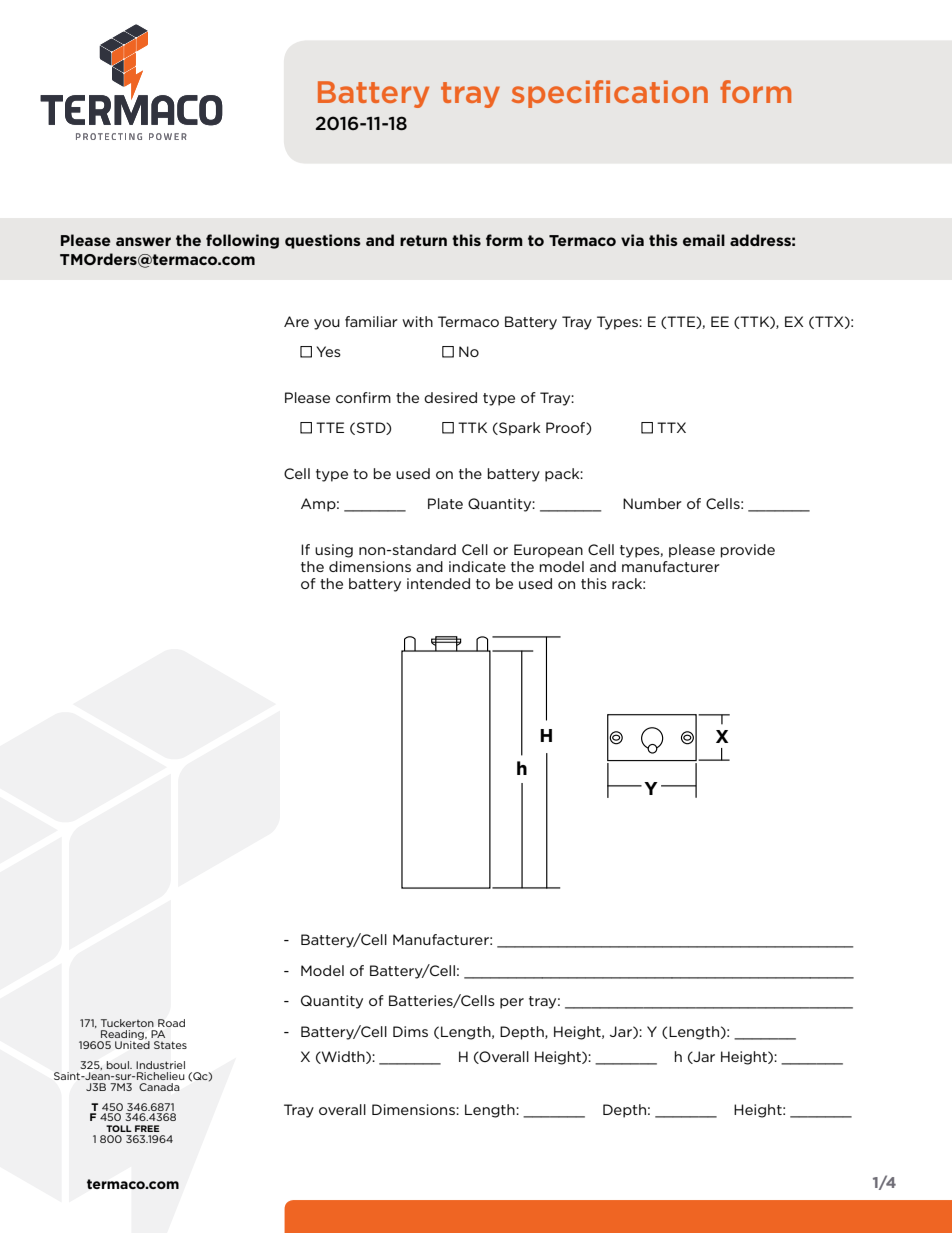 Image resolution: width=952 pixels, height=1233 pixels. What do you see at coordinates (748, 551) in the image?
I see `provide` at bounding box center [748, 551].
